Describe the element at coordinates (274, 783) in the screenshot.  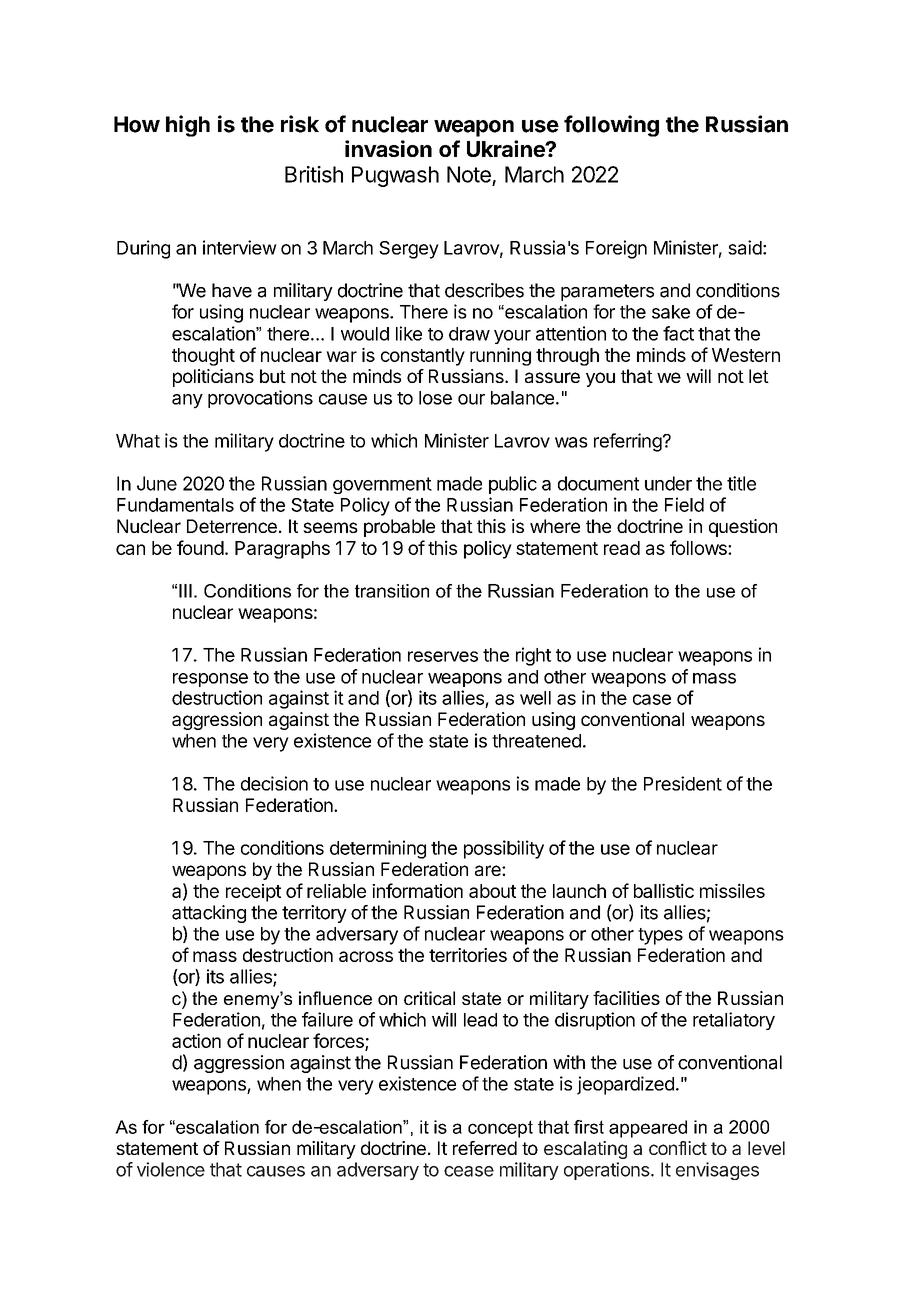
I see `decision` at that location.
